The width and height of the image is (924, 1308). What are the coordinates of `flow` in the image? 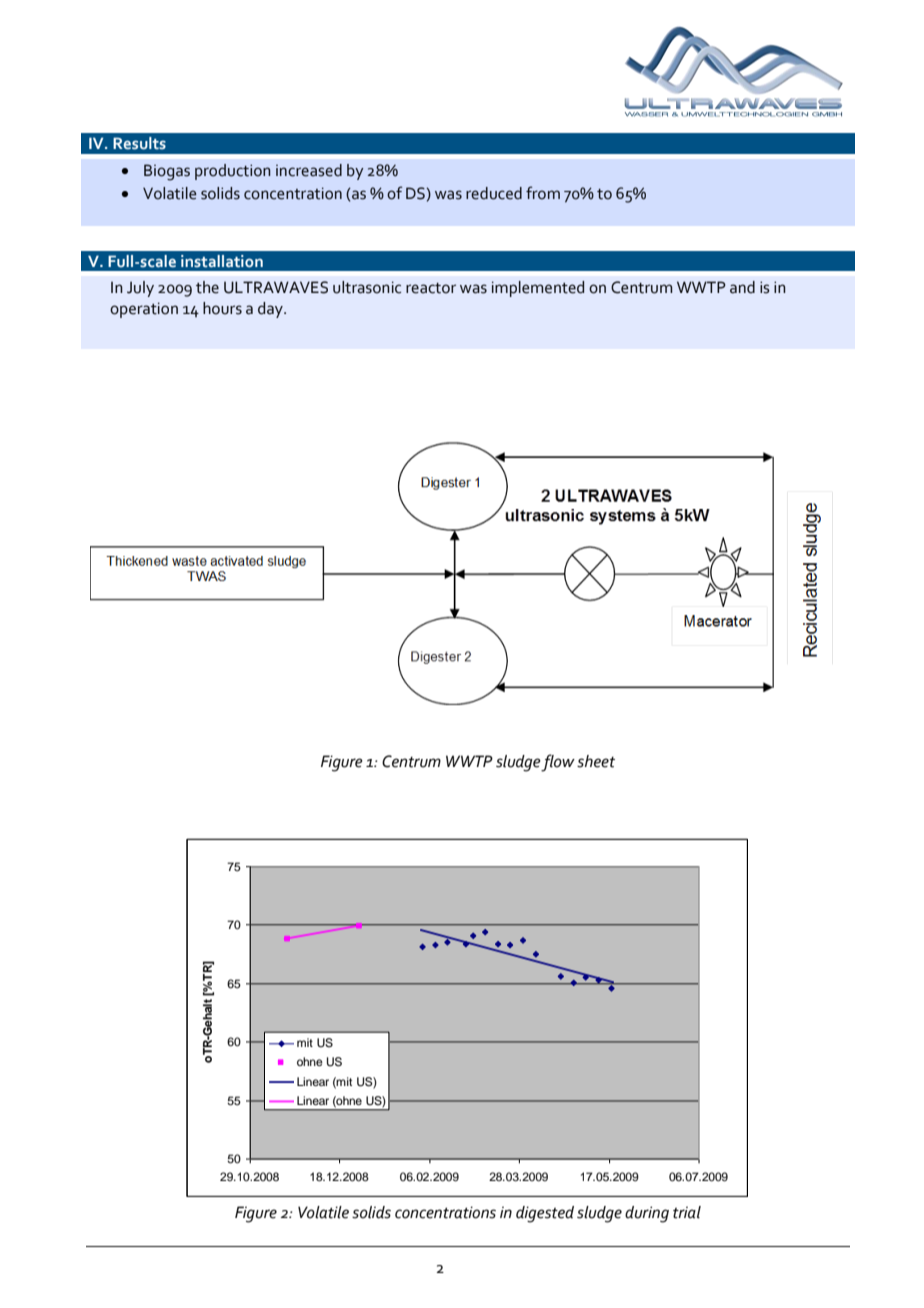 It's located at (558, 763).
